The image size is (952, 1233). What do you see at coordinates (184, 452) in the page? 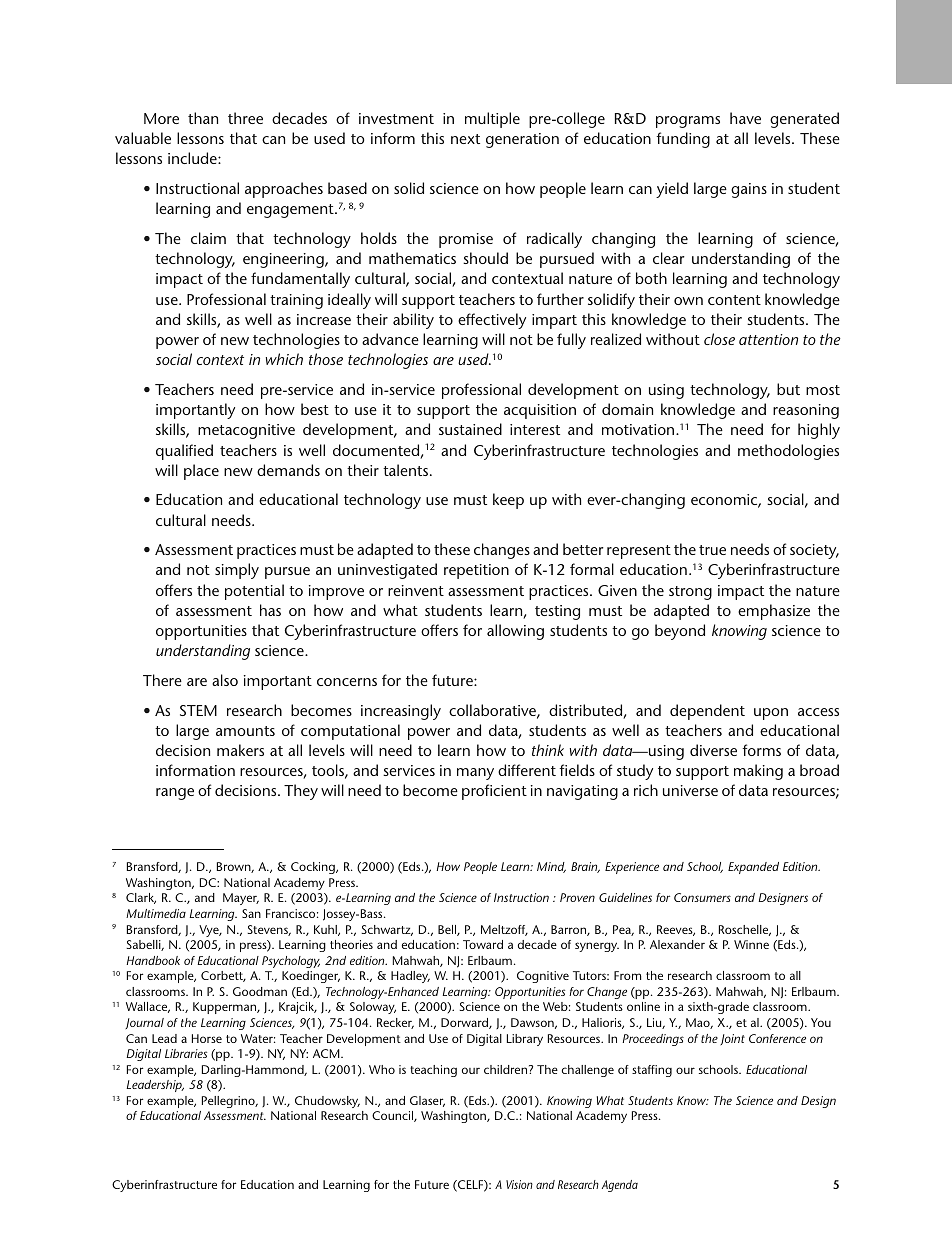
I see `qualified` at bounding box center [184, 452].
